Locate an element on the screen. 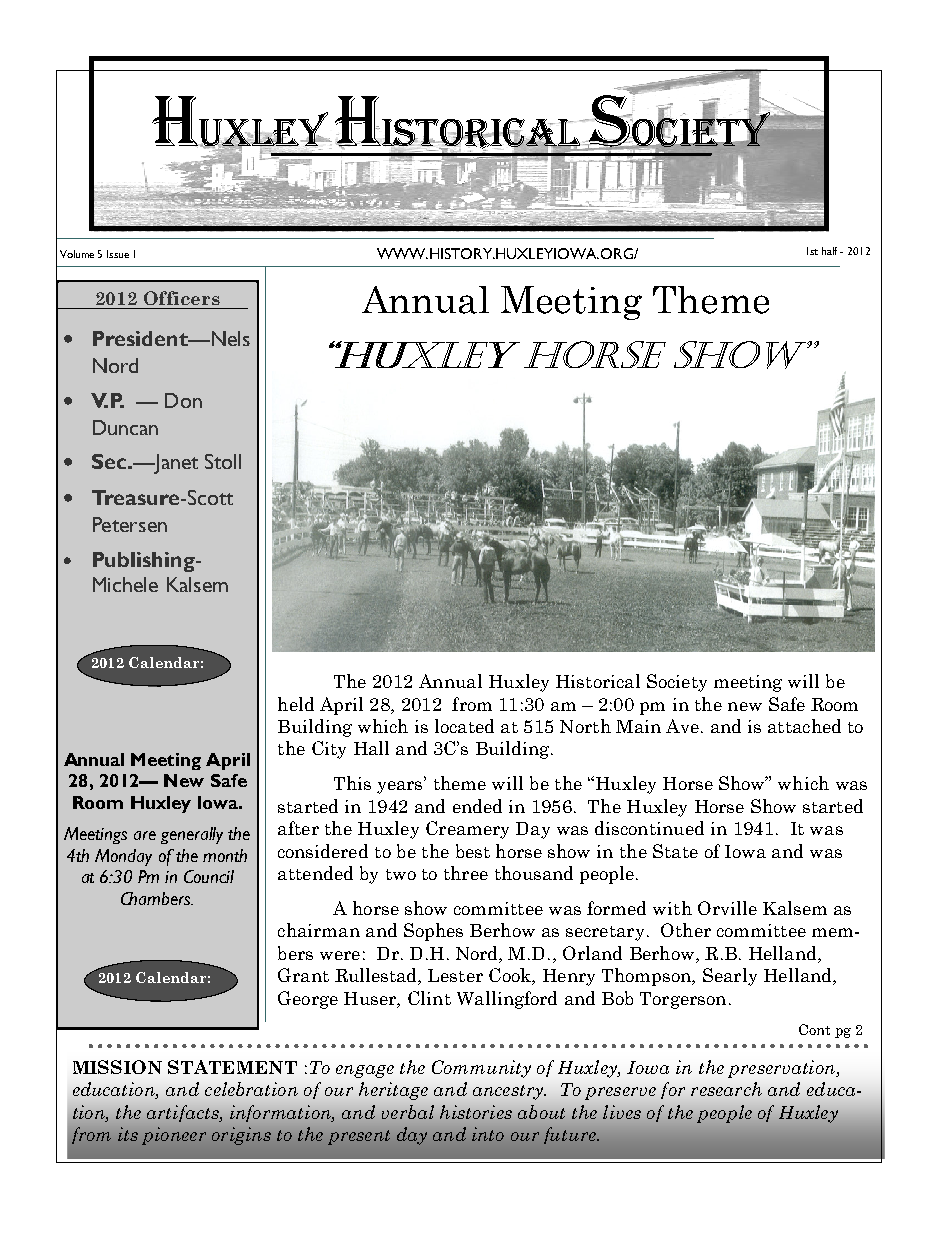 This screenshot has height=1233, width=952. half is located at coordinates (831, 251).
